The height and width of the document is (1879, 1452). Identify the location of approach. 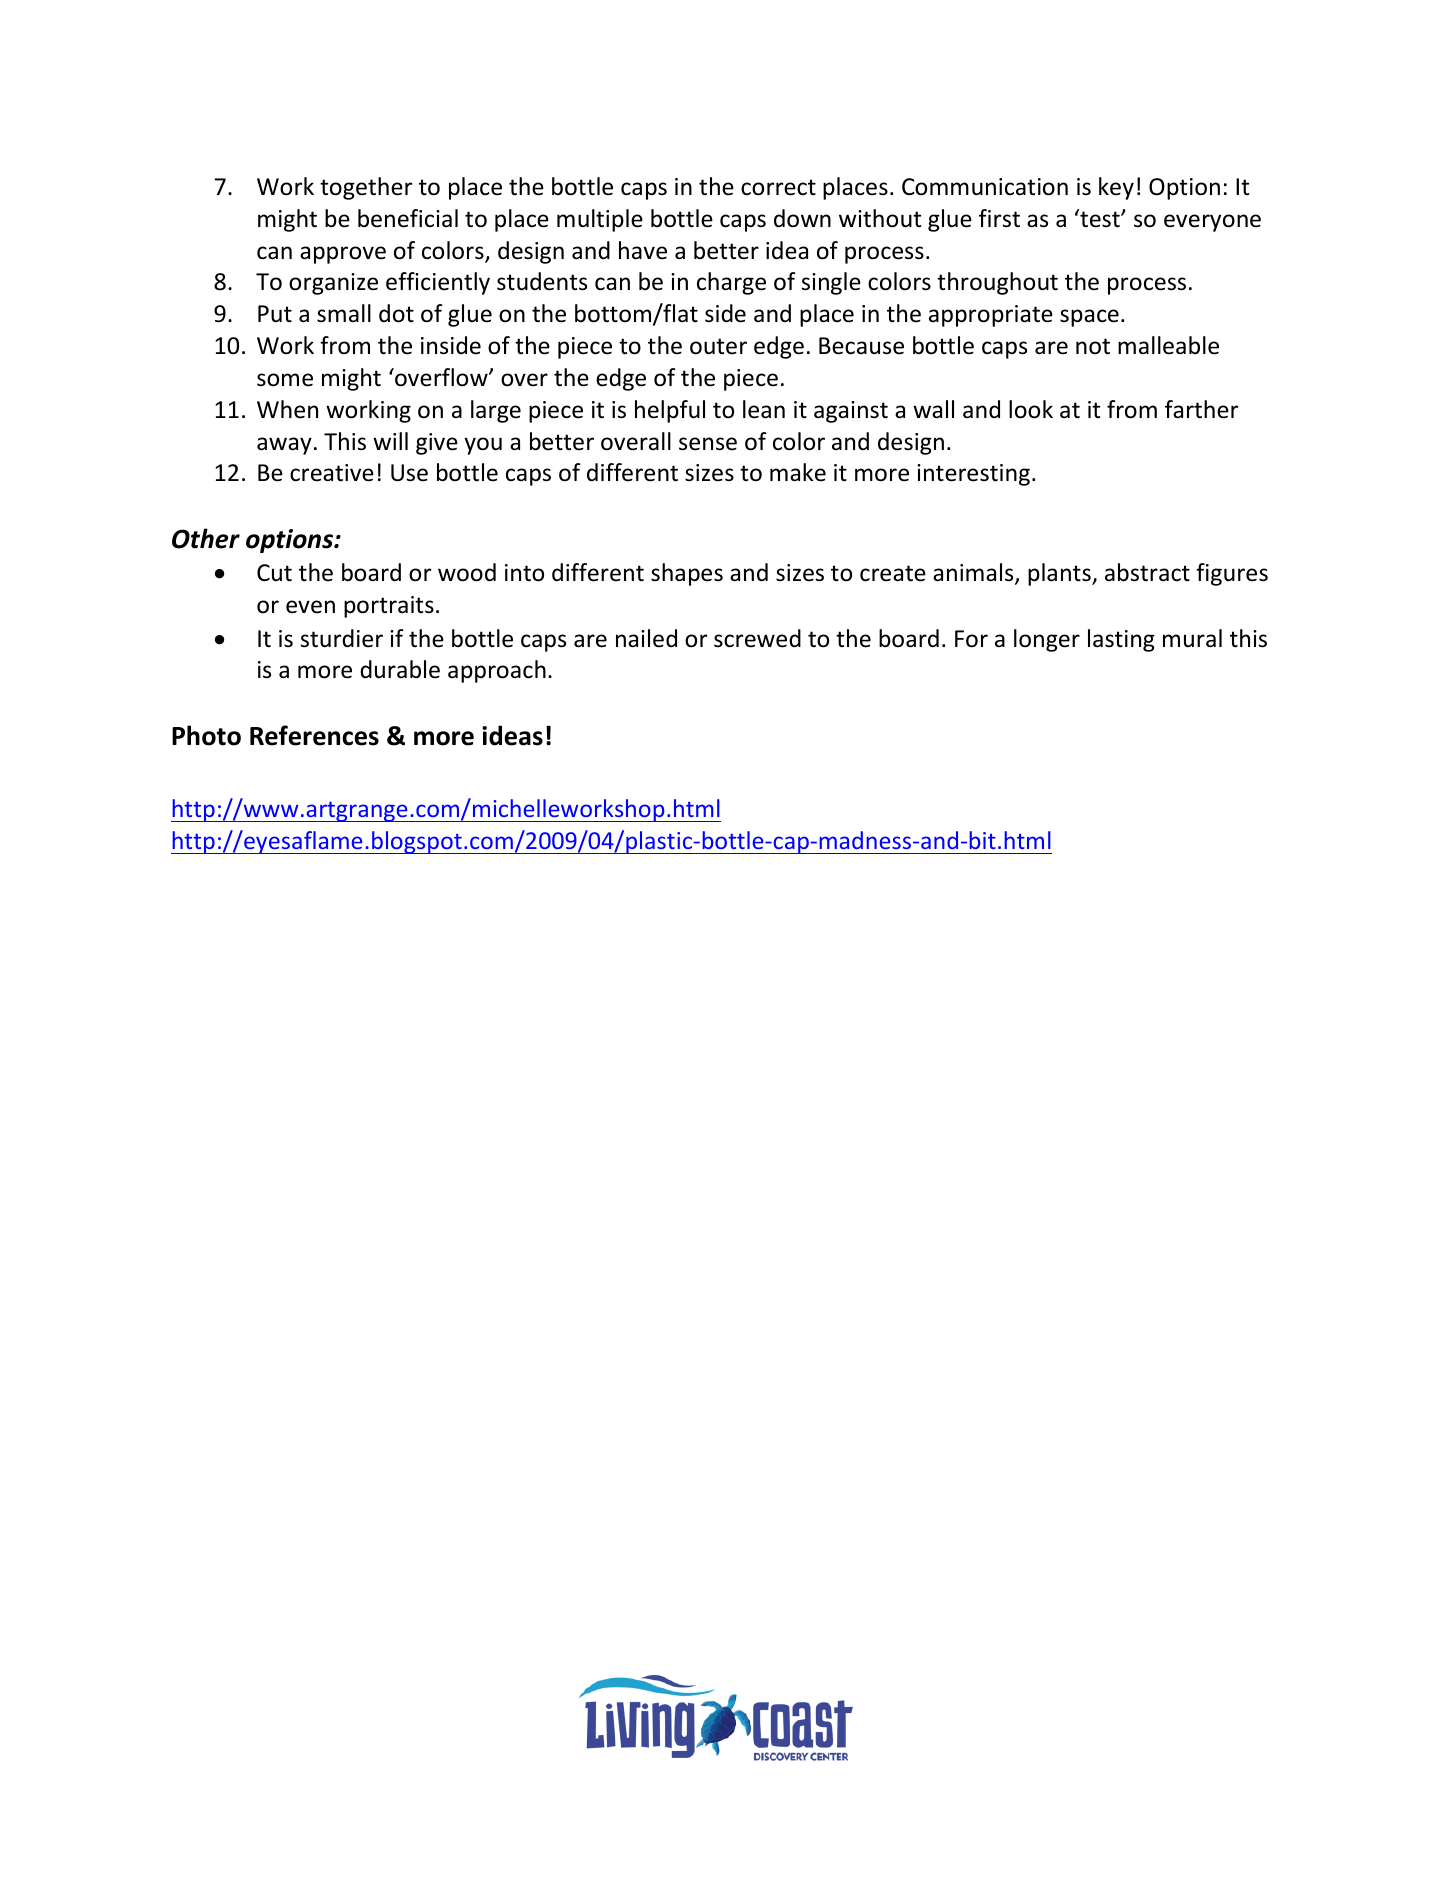
(497, 671).
